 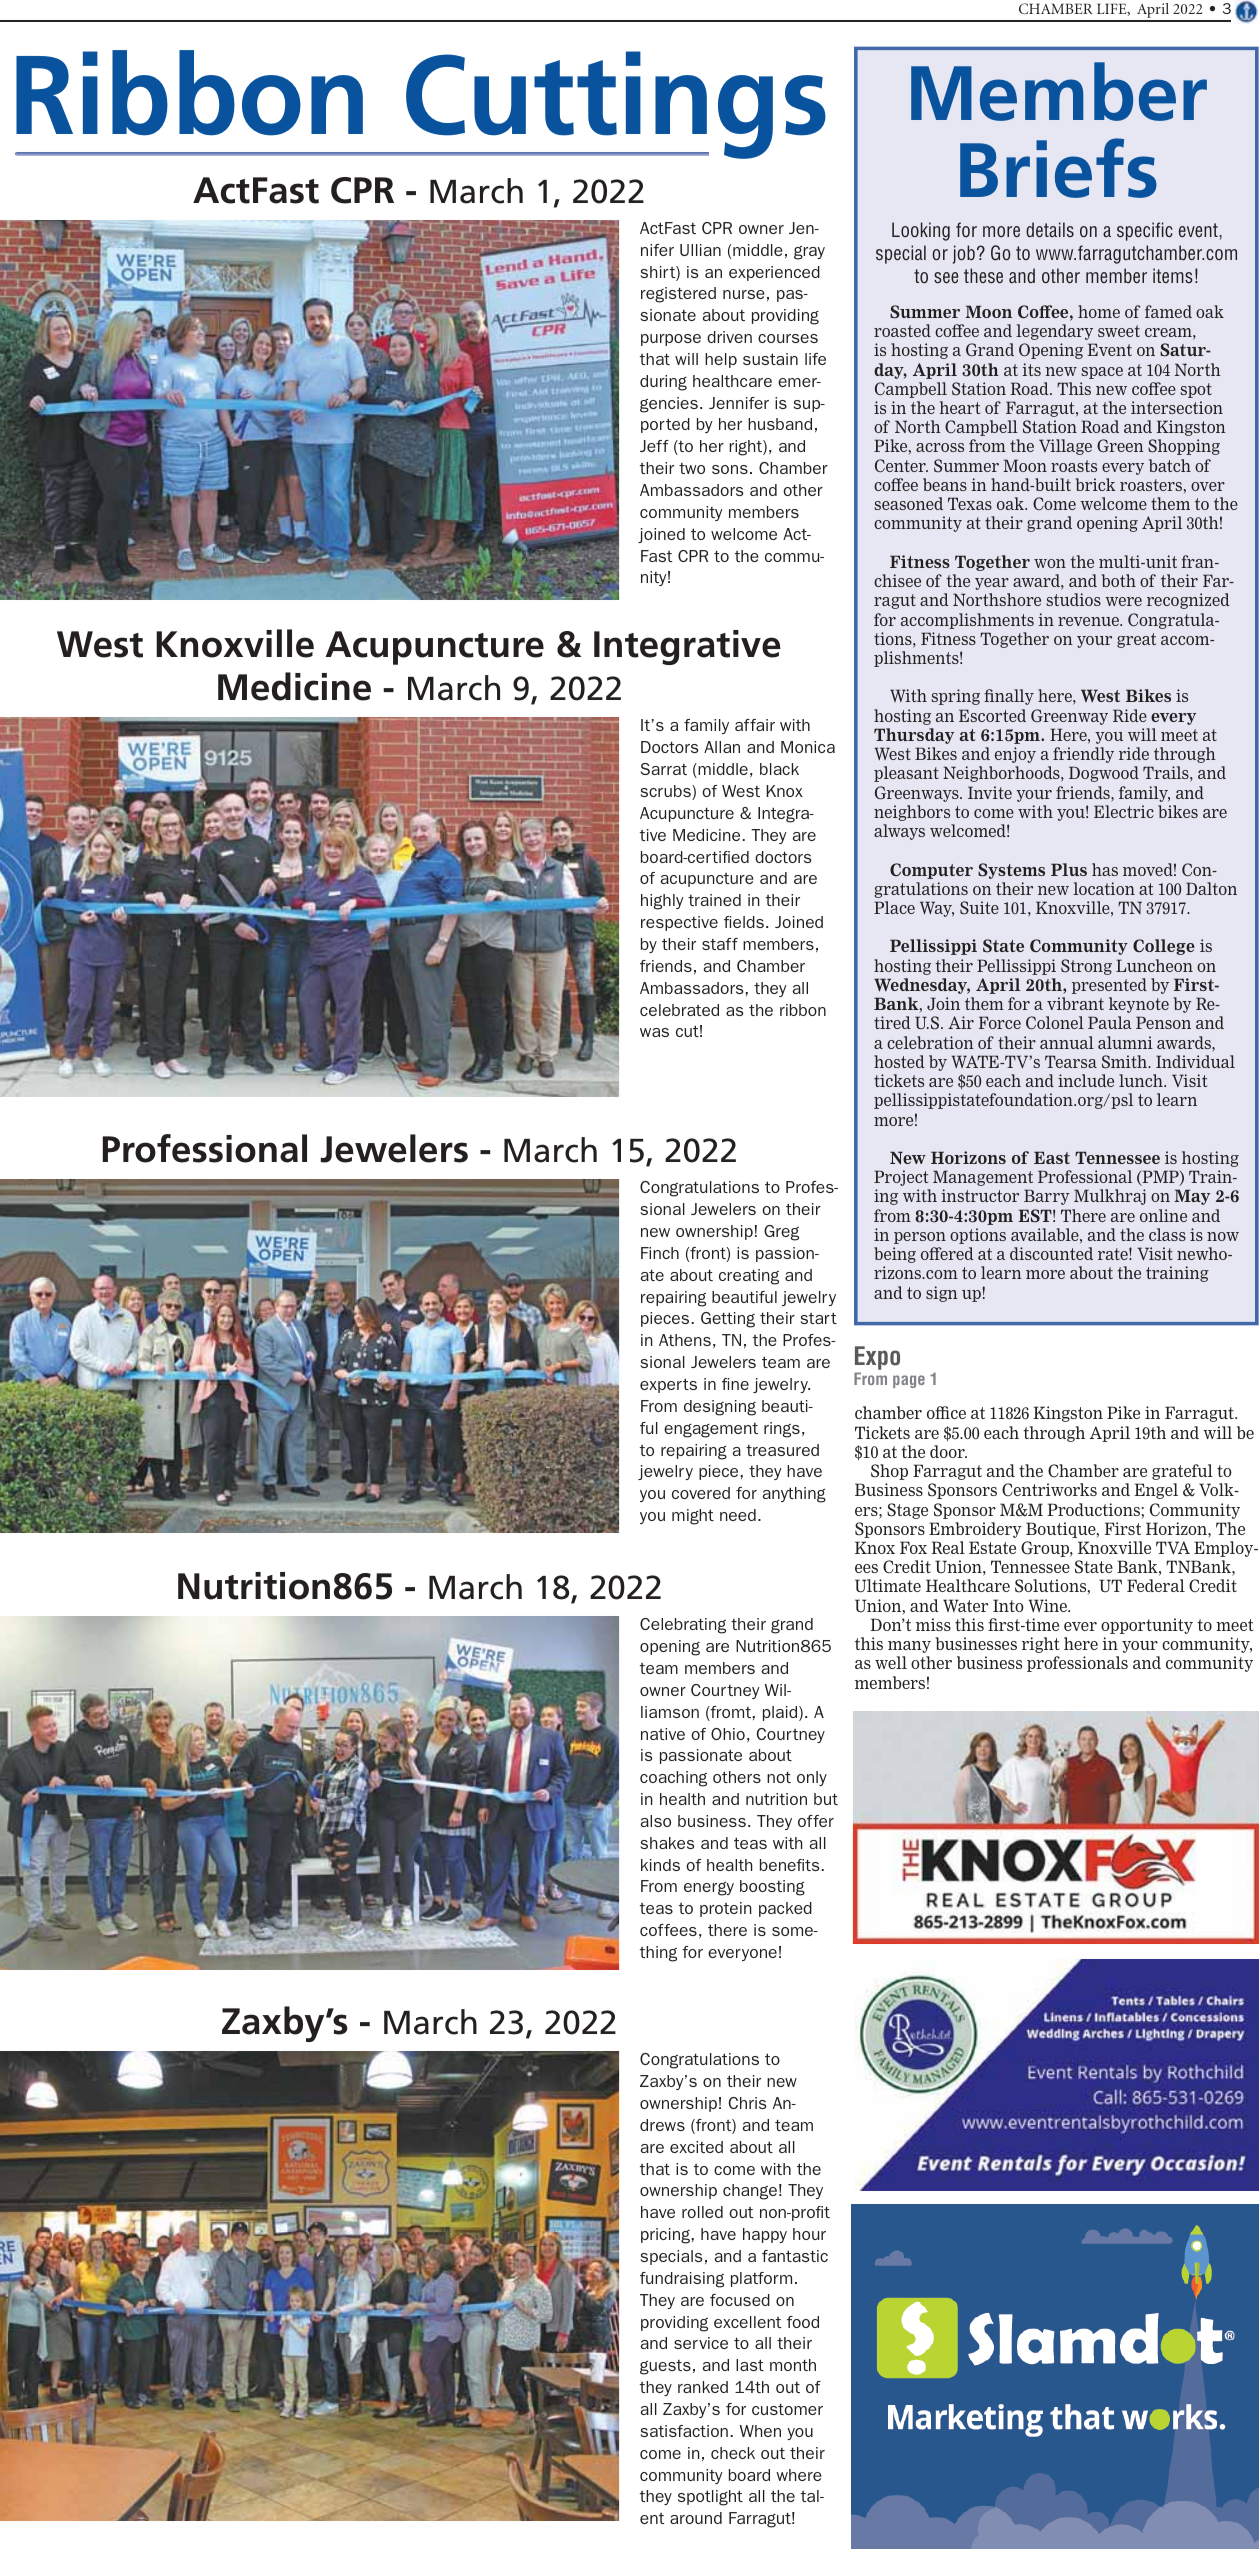 What do you see at coordinates (803, 2322) in the screenshot?
I see `food` at bounding box center [803, 2322].
